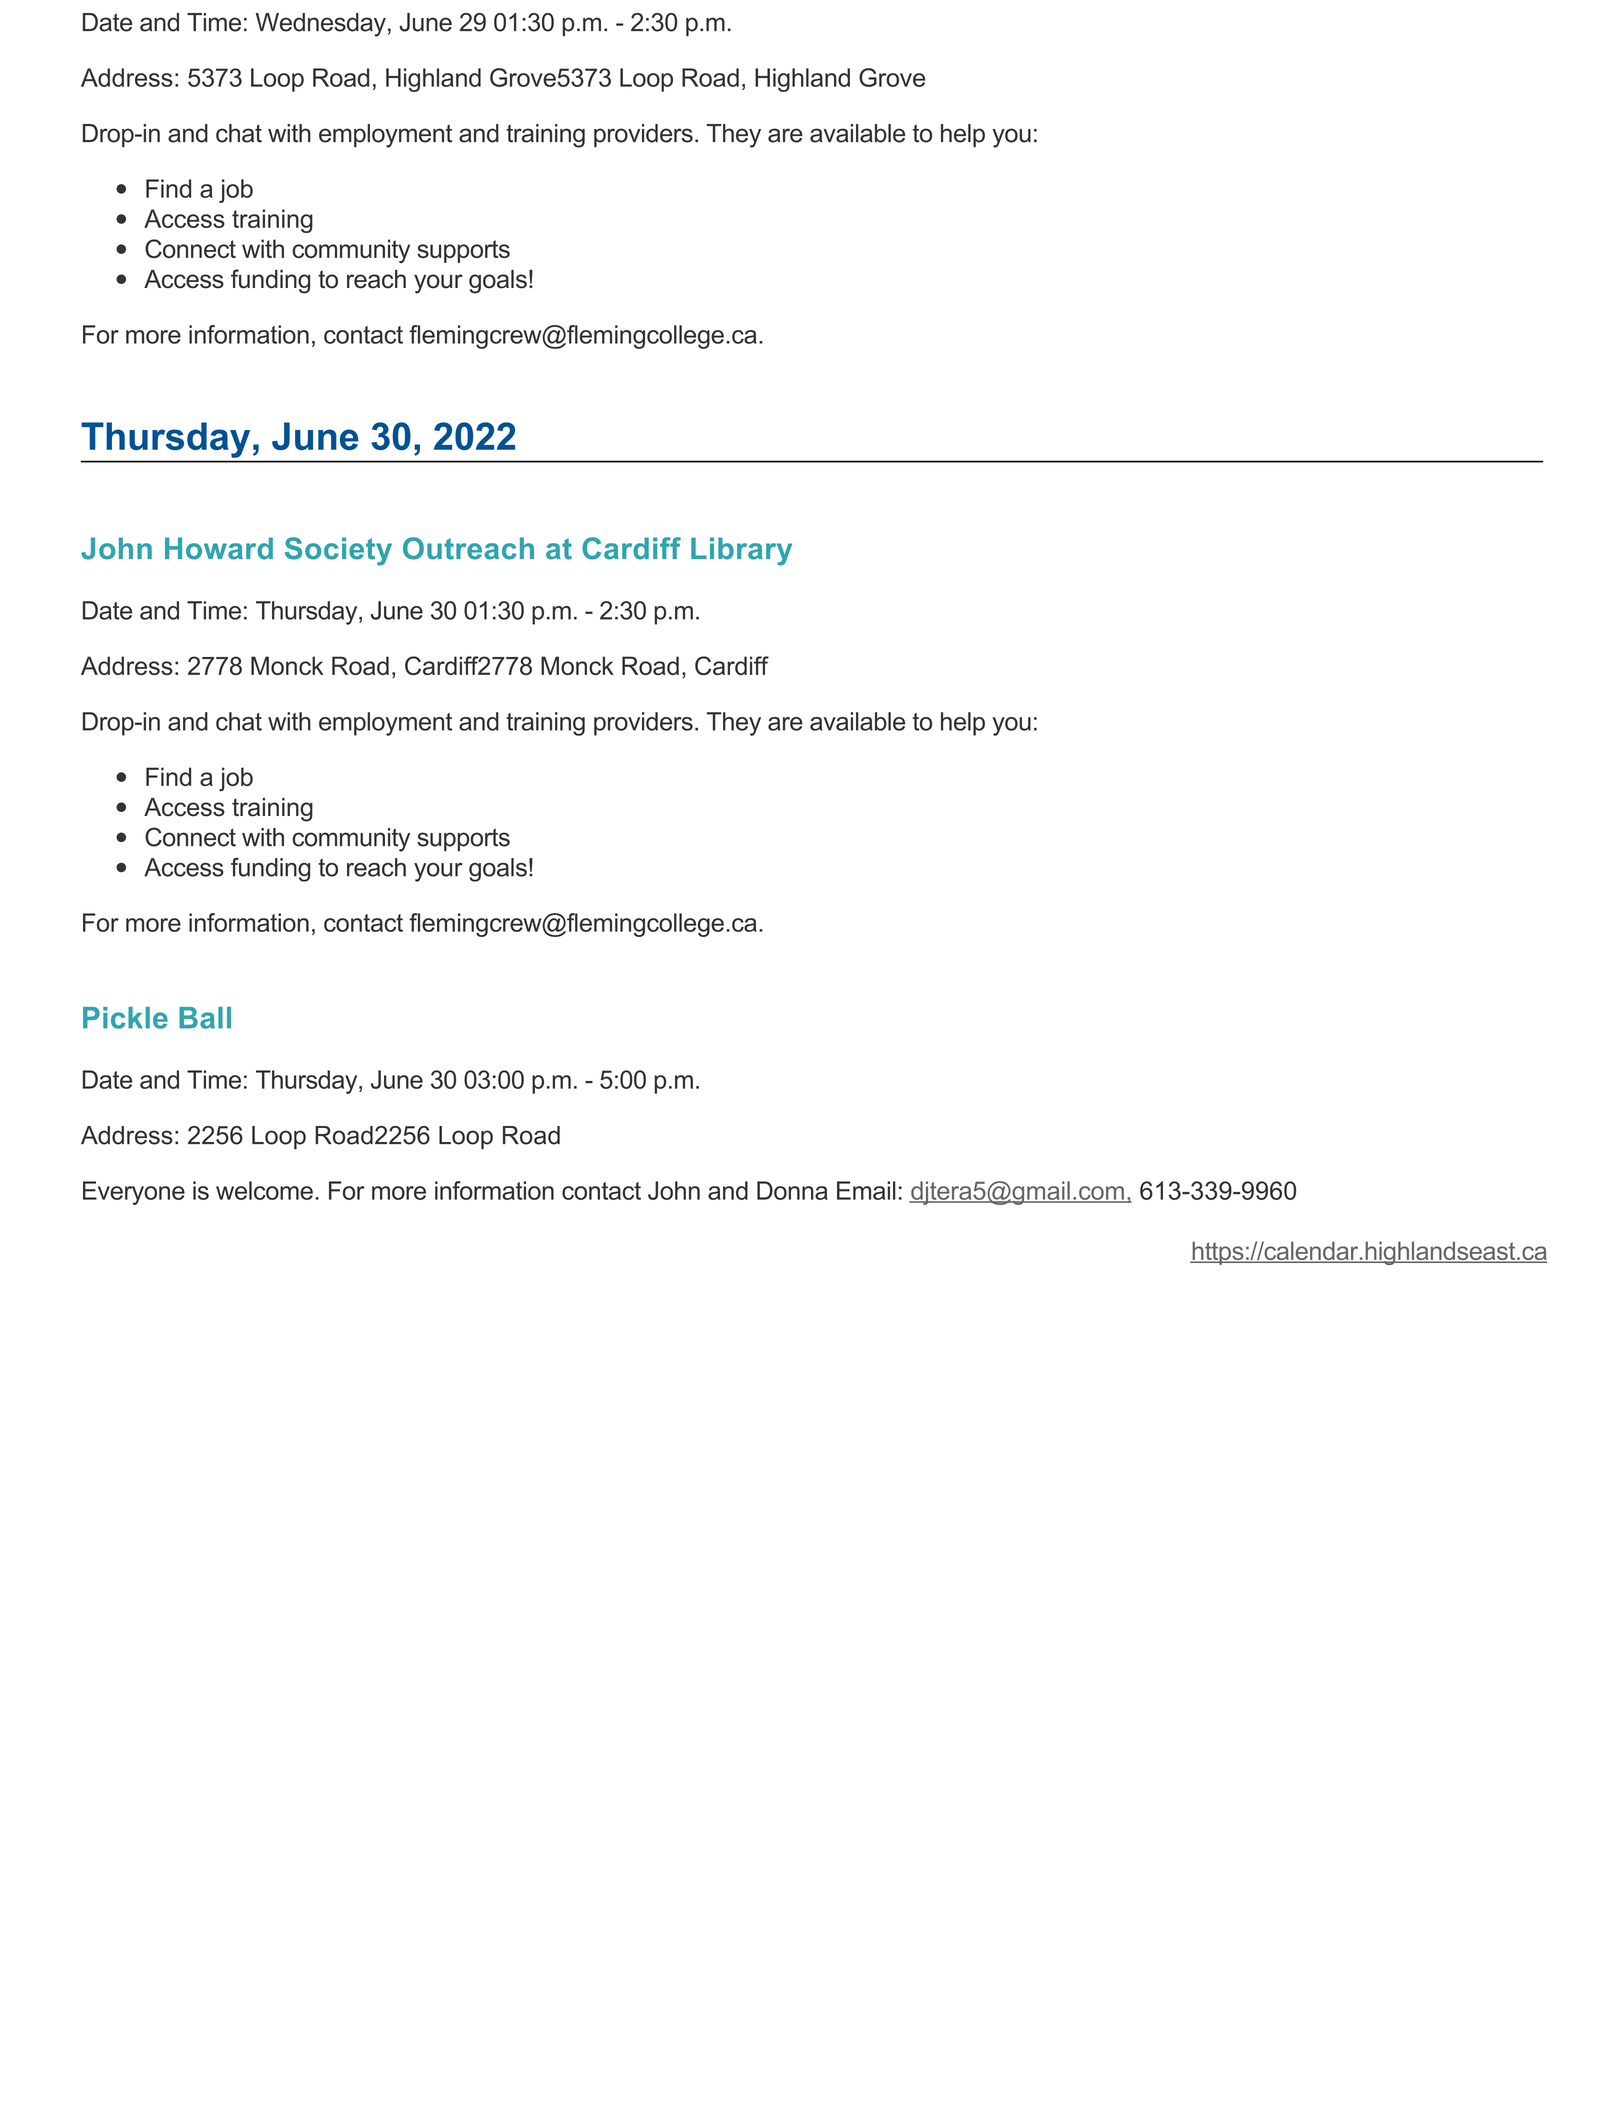 The width and height of the screenshot is (1624, 2101). What do you see at coordinates (264, 1190) in the screenshot?
I see `welcome` at bounding box center [264, 1190].
